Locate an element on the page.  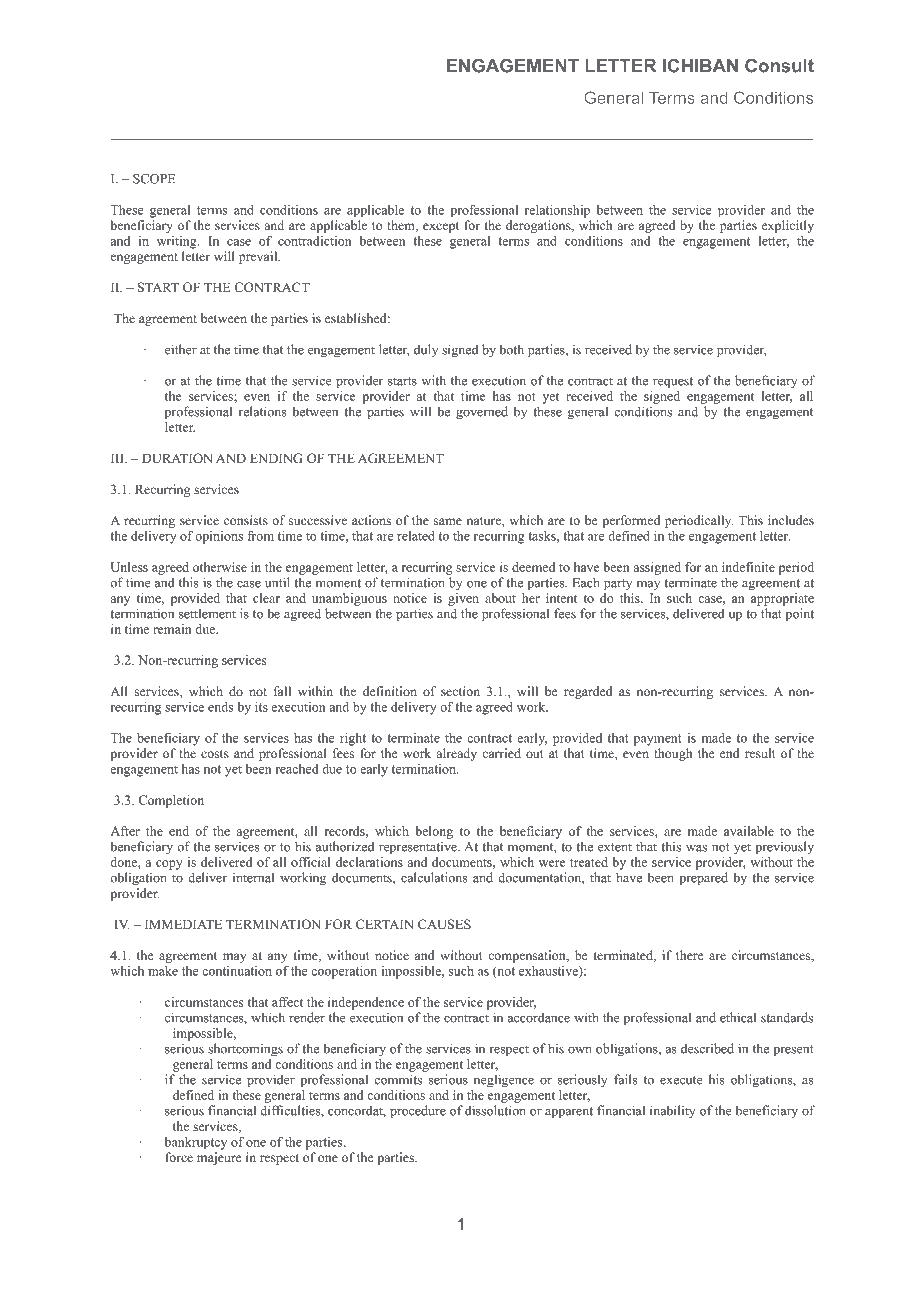
dissolution is located at coordinates (495, 1110).
